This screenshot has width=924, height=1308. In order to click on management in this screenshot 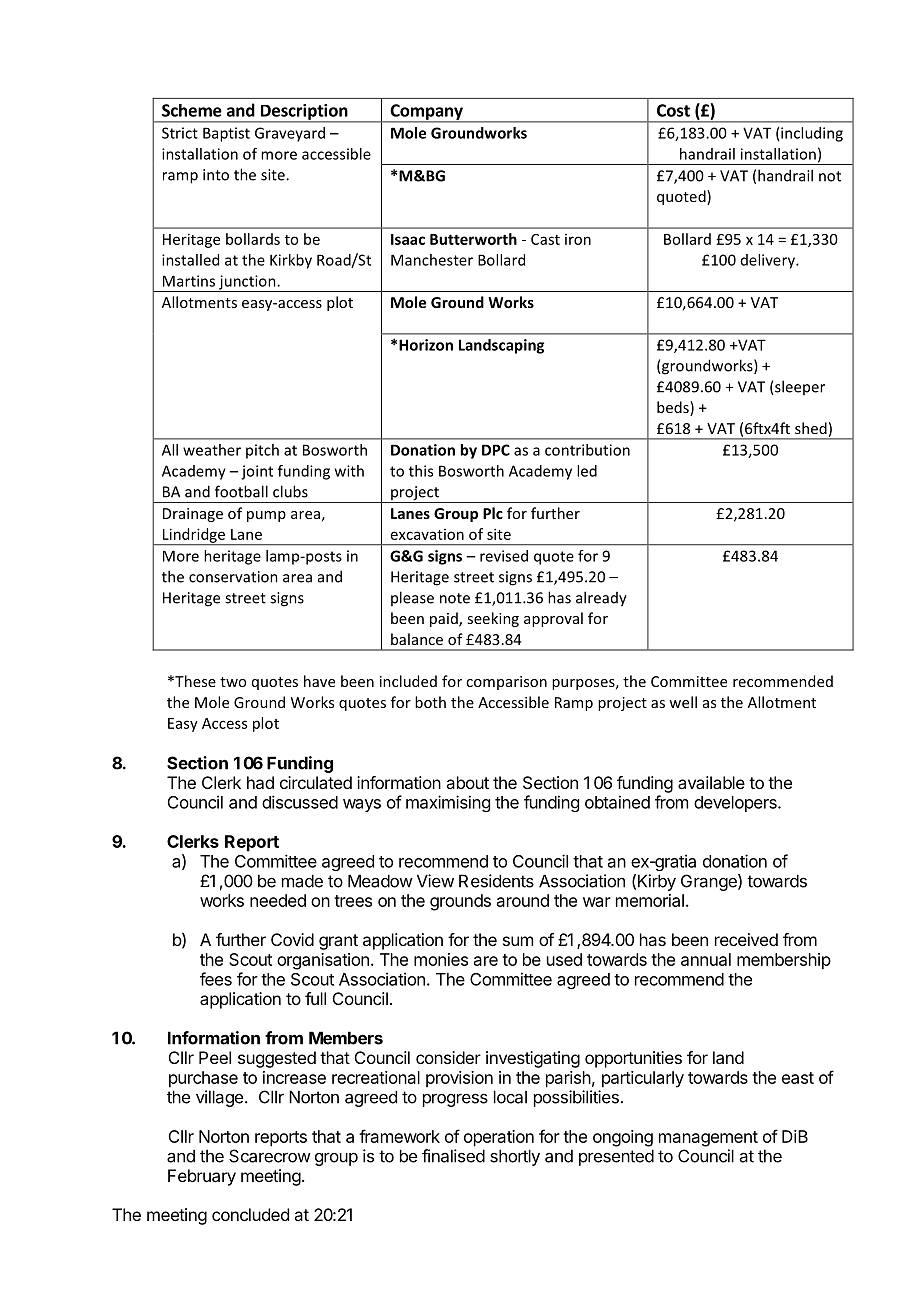, I will do `click(708, 1139)`.
